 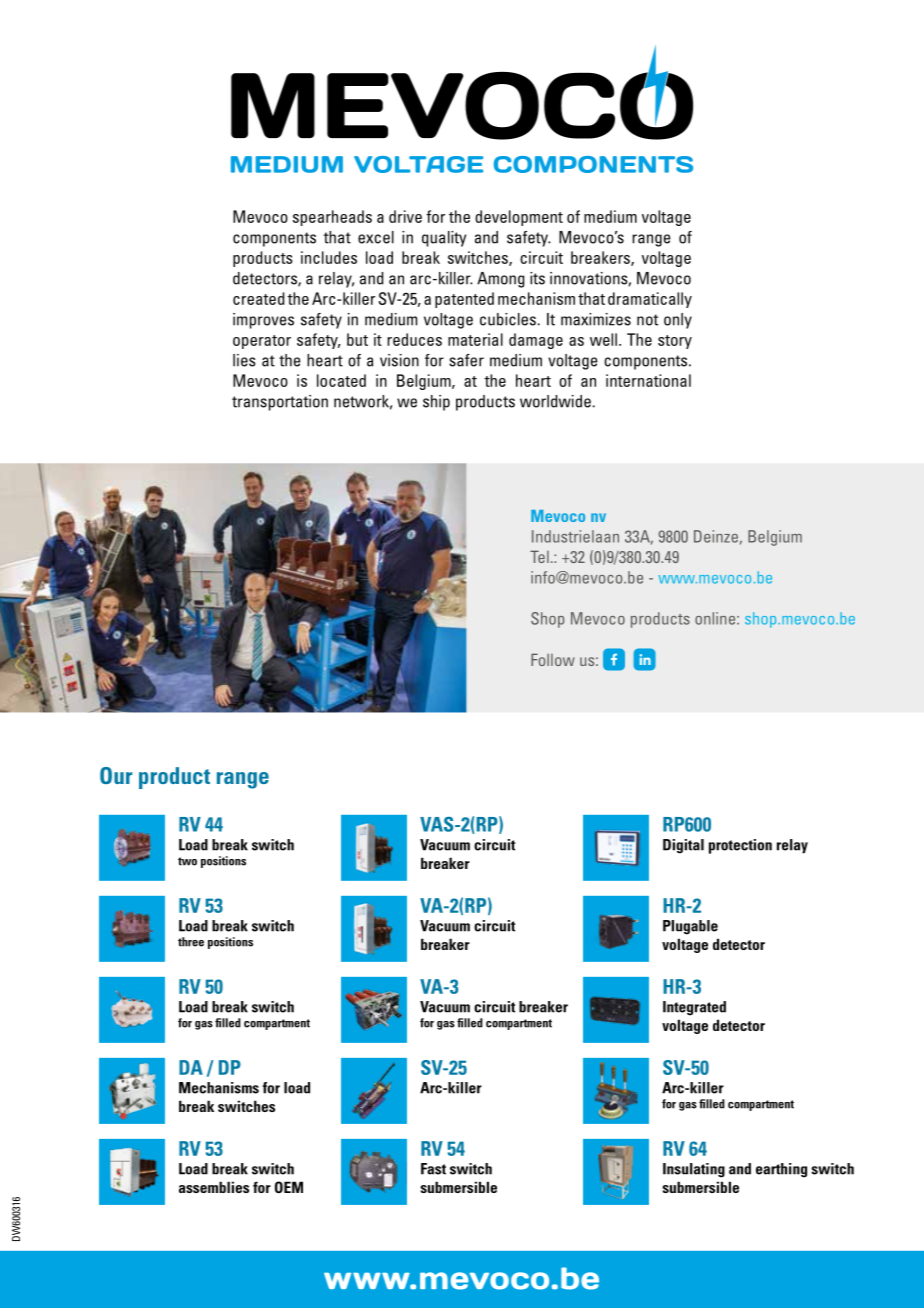 I want to click on protection, so click(x=740, y=846).
